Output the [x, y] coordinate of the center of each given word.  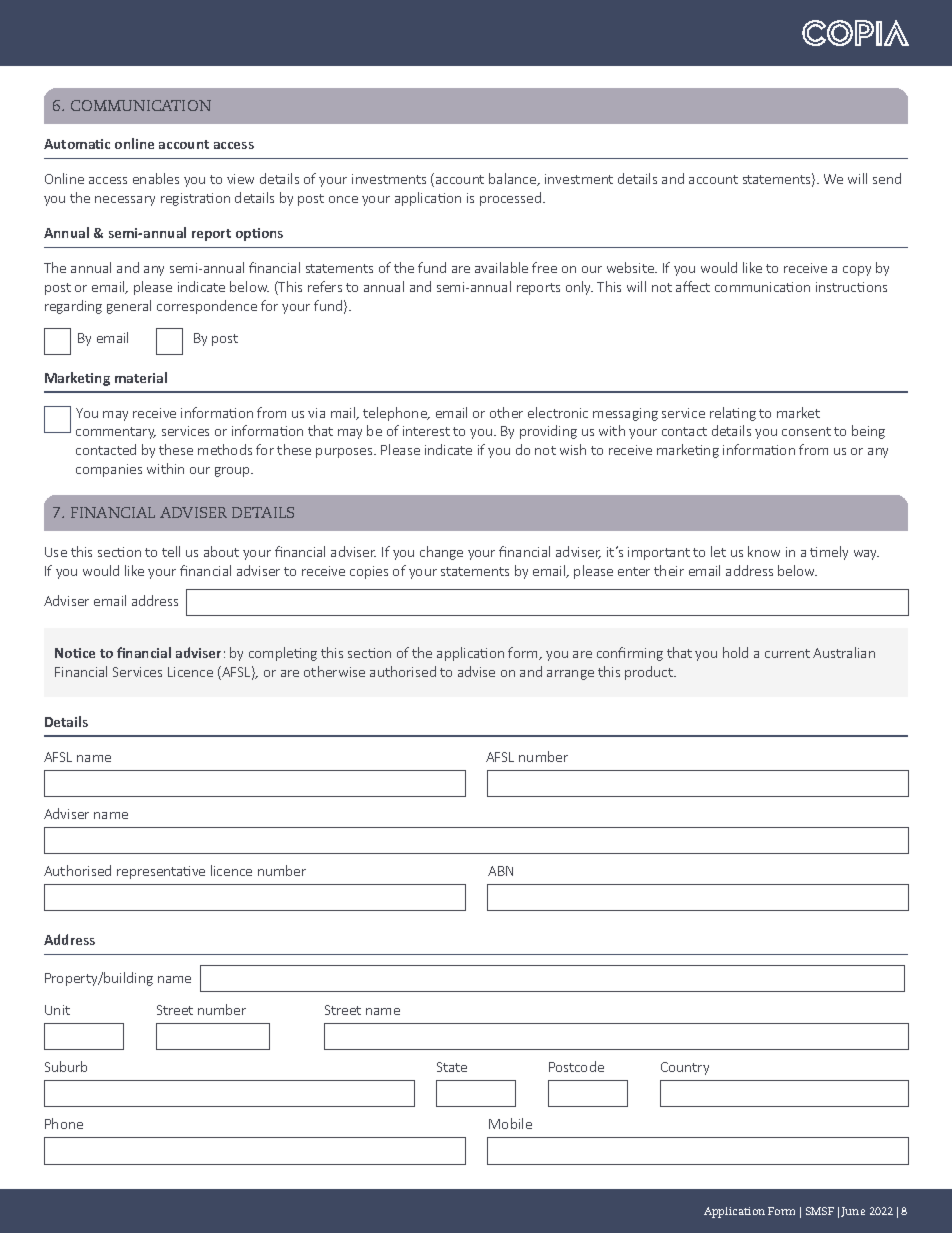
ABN [500, 871]
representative [161, 872]
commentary [116, 433]
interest [426, 431]
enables [156, 178]
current [787, 653]
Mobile [510, 1123]
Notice [75, 653]
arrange [570, 675]
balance [514, 179]
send [887, 178]
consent [806, 431]
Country [685, 1068]
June [853, 1212]
